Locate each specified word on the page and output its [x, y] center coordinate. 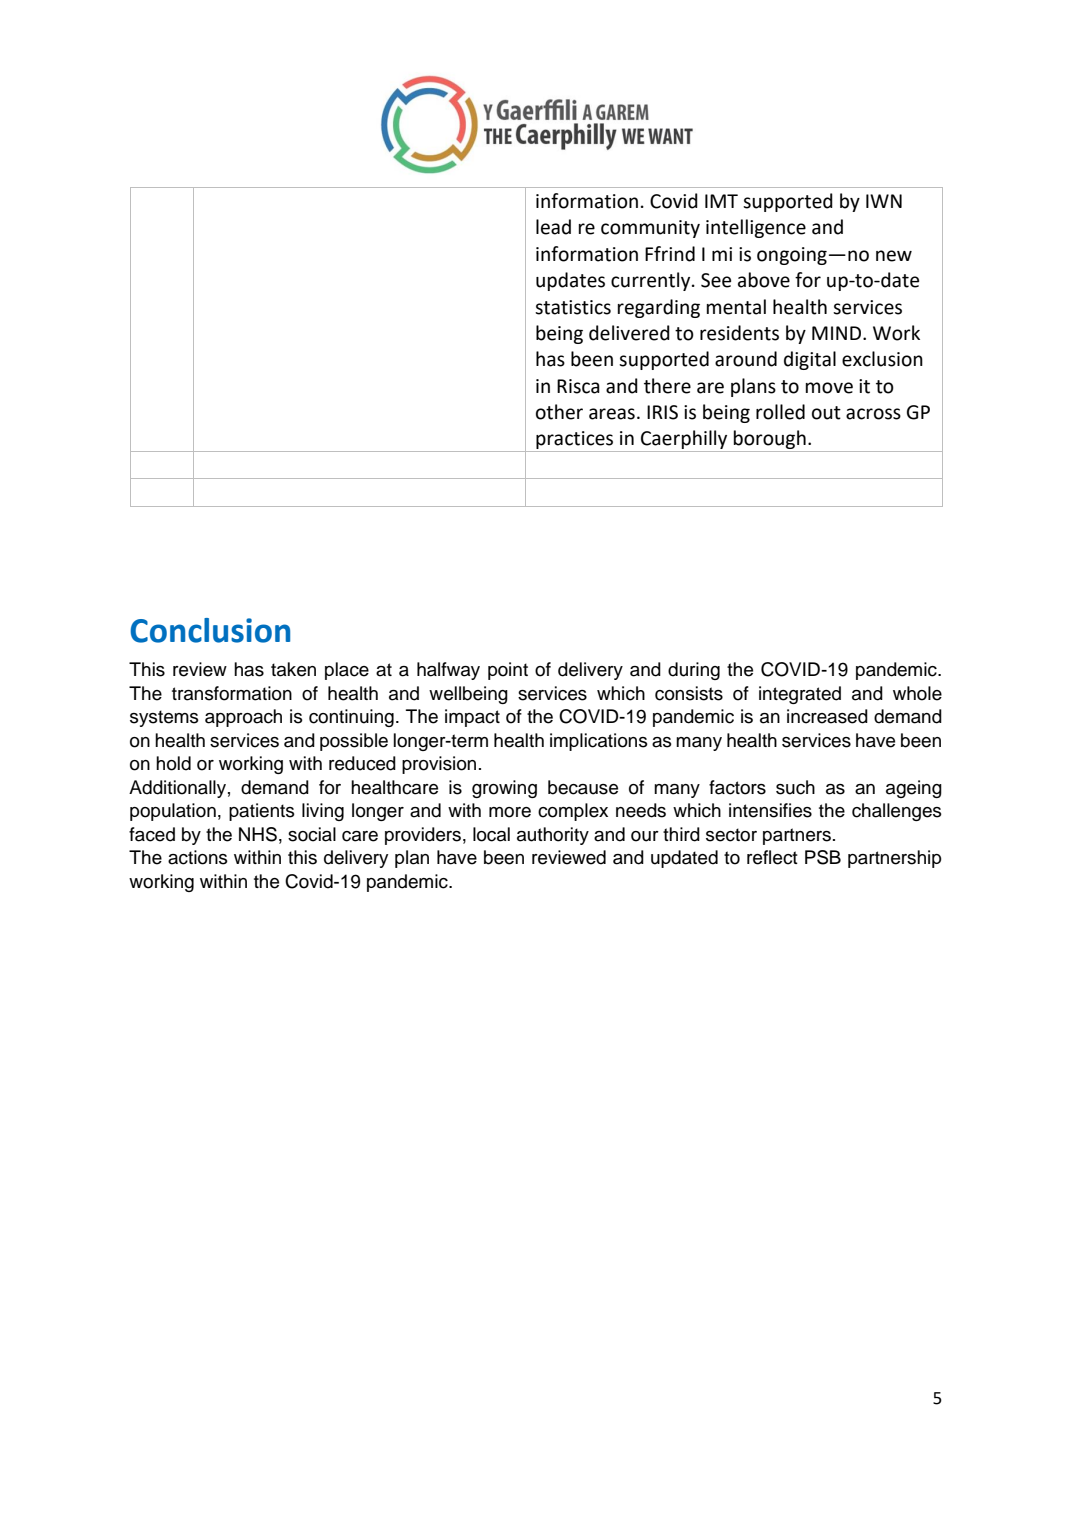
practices [575, 441]
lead [553, 227]
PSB [823, 857]
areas [612, 414]
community [650, 229]
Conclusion [210, 630]
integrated [800, 695]
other [559, 412]
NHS [258, 834]
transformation [232, 693]
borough [770, 441]
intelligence [756, 228]
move [829, 388]
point [508, 671]
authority [553, 836]
